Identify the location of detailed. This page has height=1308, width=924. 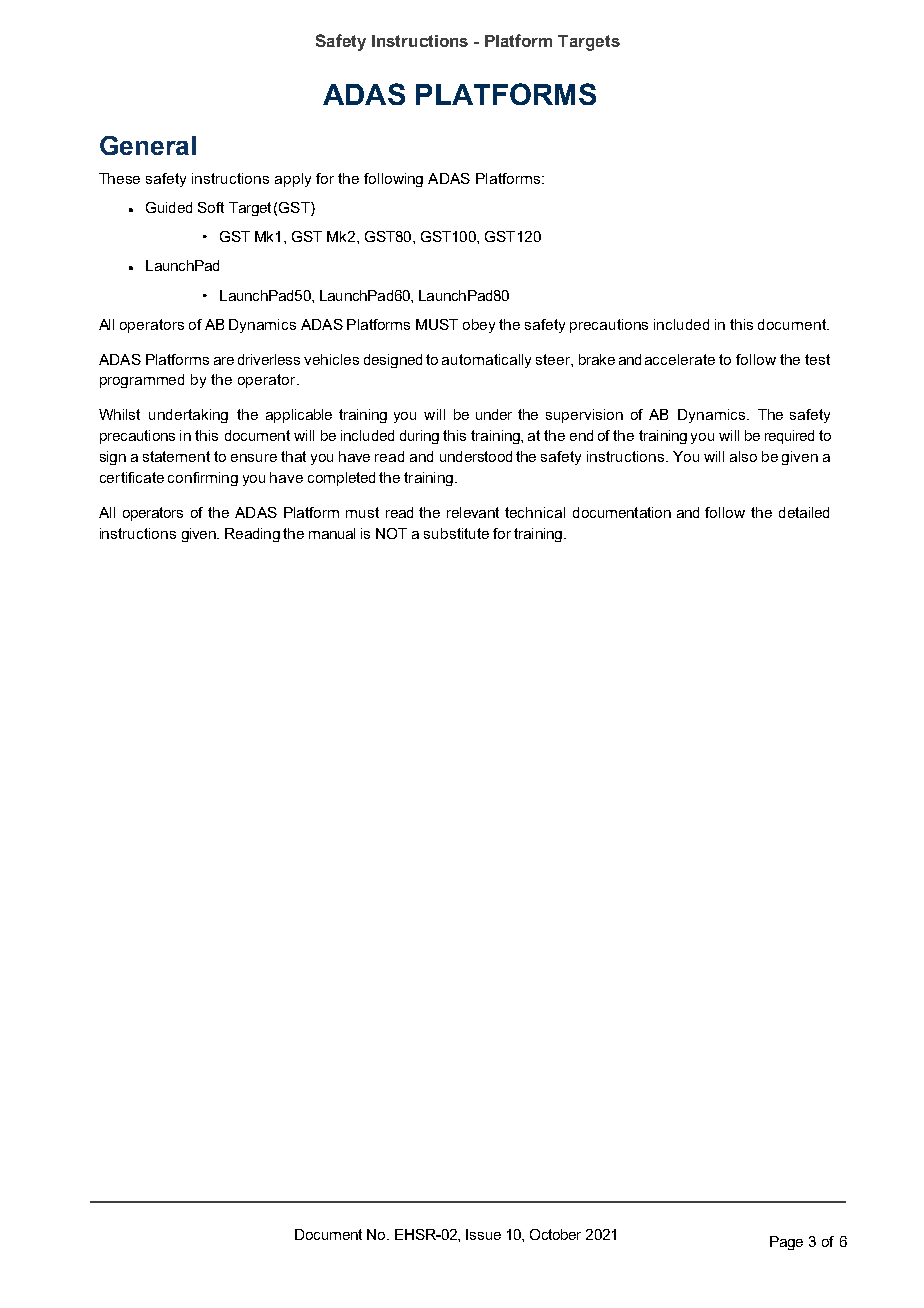
(804, 512).
